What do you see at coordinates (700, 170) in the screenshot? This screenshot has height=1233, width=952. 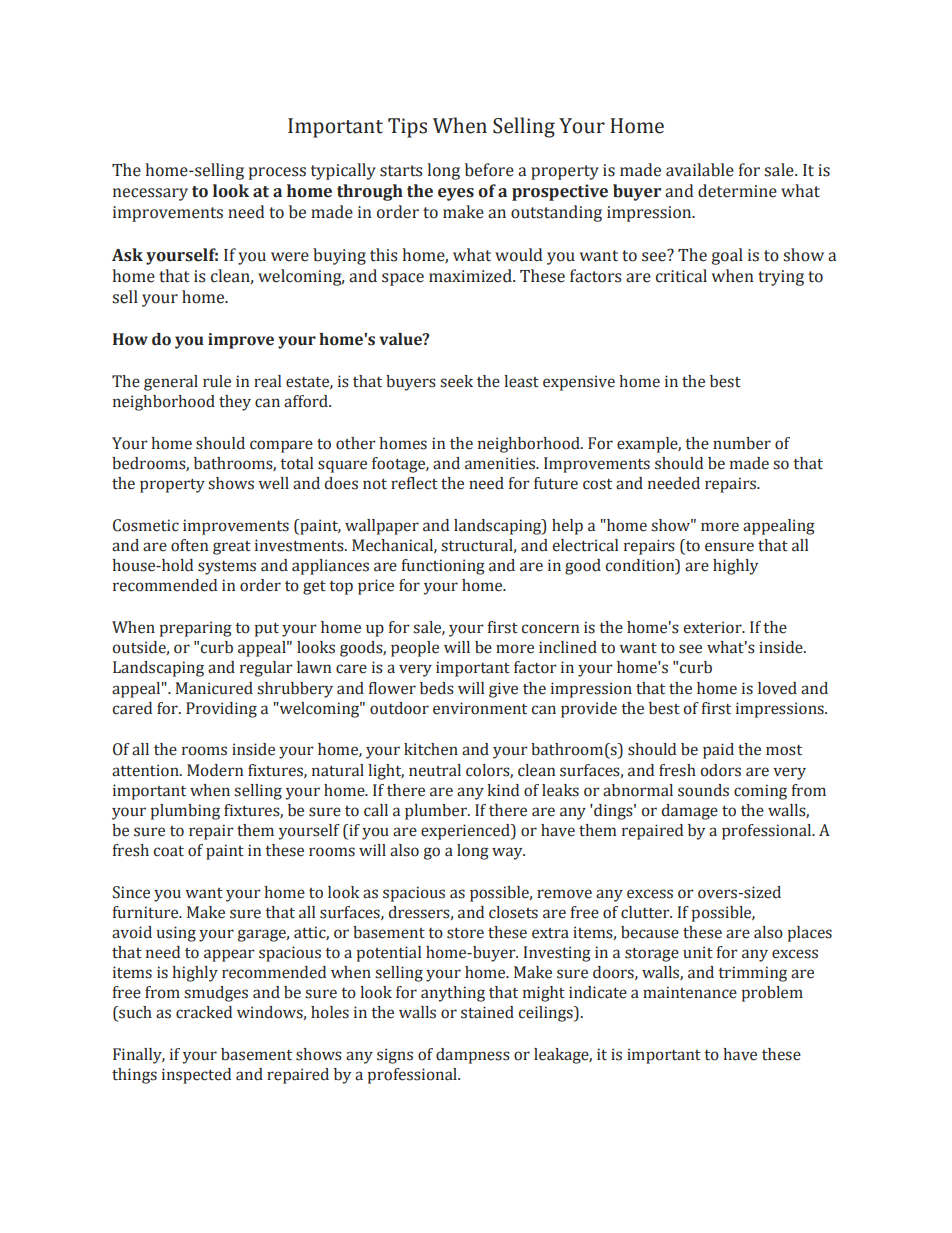 I see `available` at bounding box center [700, 170].
